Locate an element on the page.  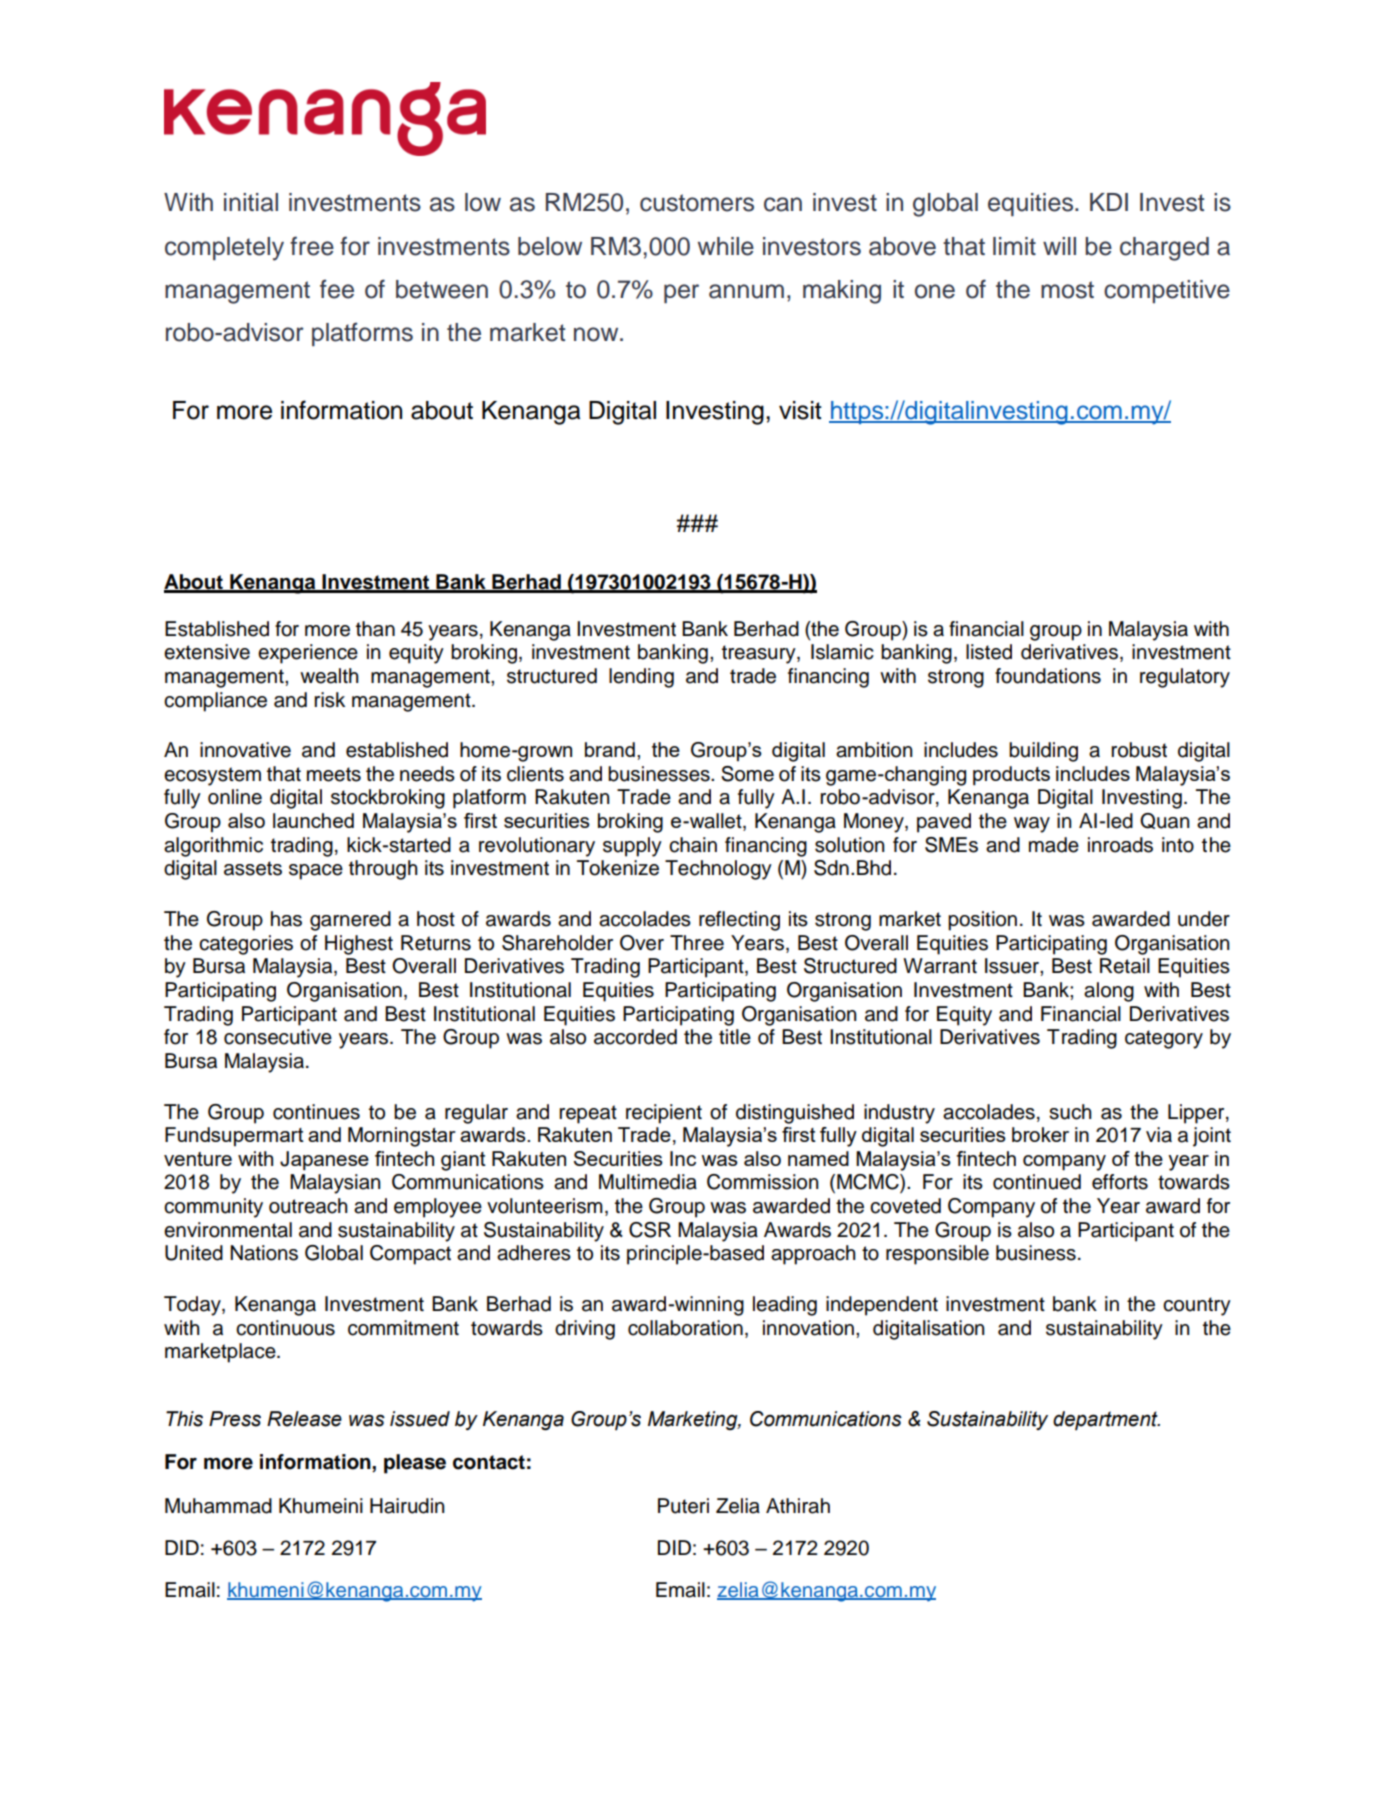
will is located at coordinates (1059, 246).
